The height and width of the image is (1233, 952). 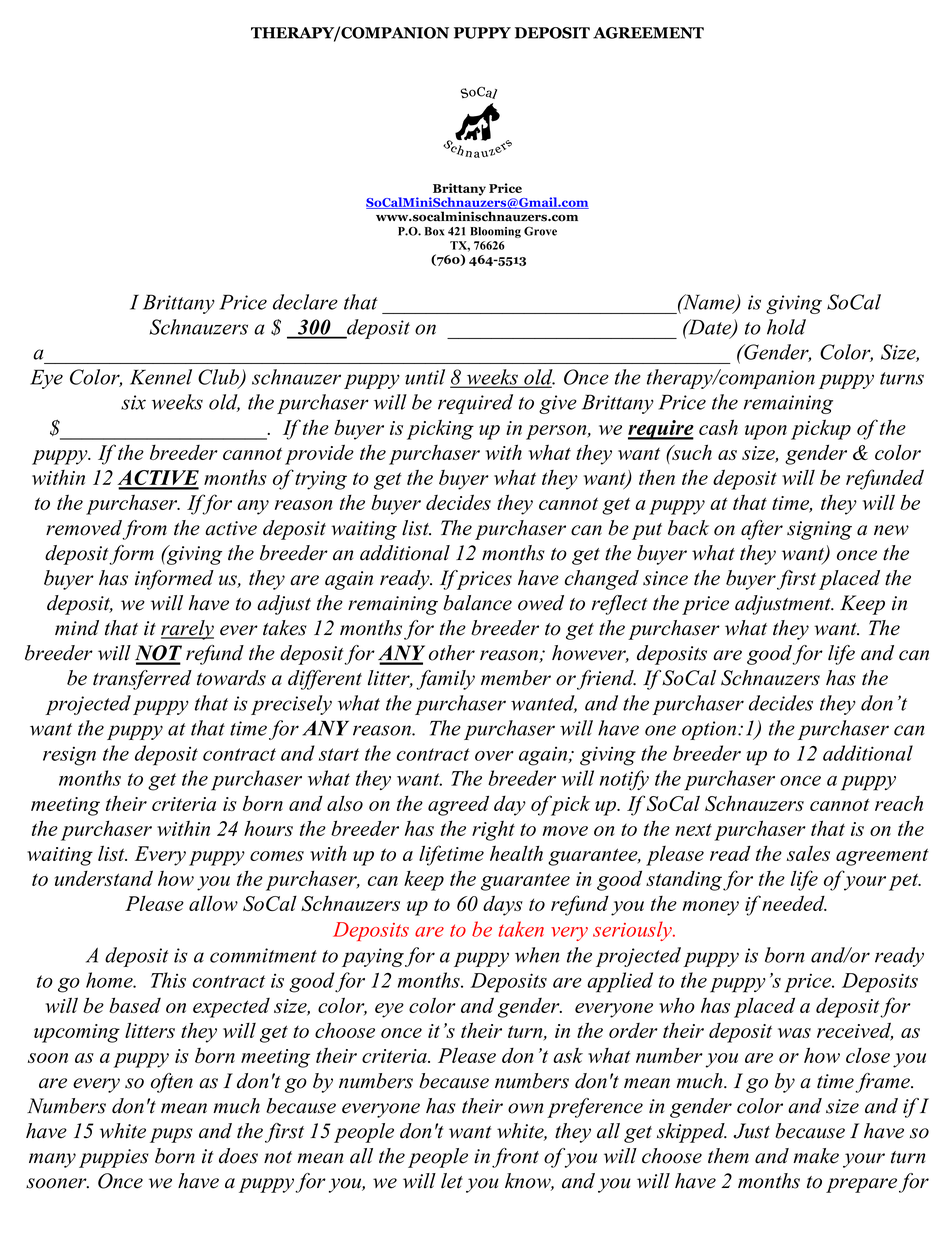 What do you see at coordinates (521, 929) in the image?
I see `taken` at bounding box center [521, 929].
